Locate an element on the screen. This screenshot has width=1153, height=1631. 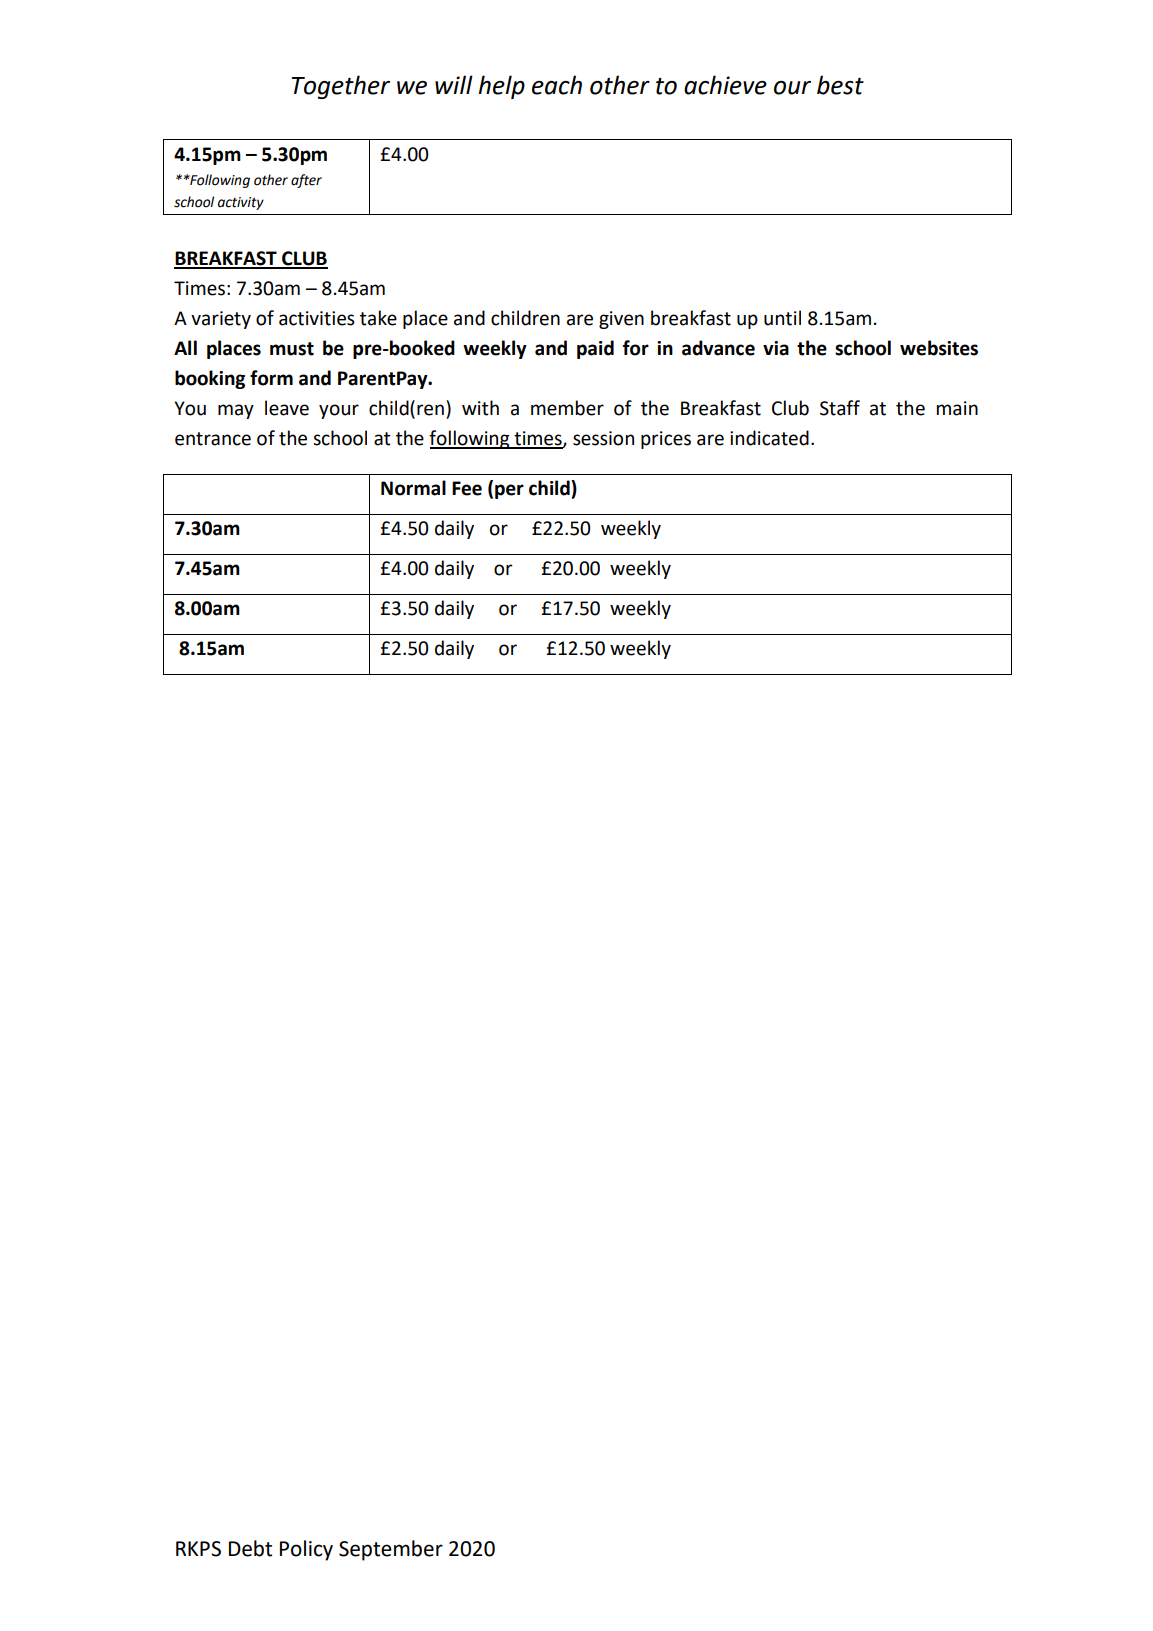
best is located at coordinates (840, 85).
